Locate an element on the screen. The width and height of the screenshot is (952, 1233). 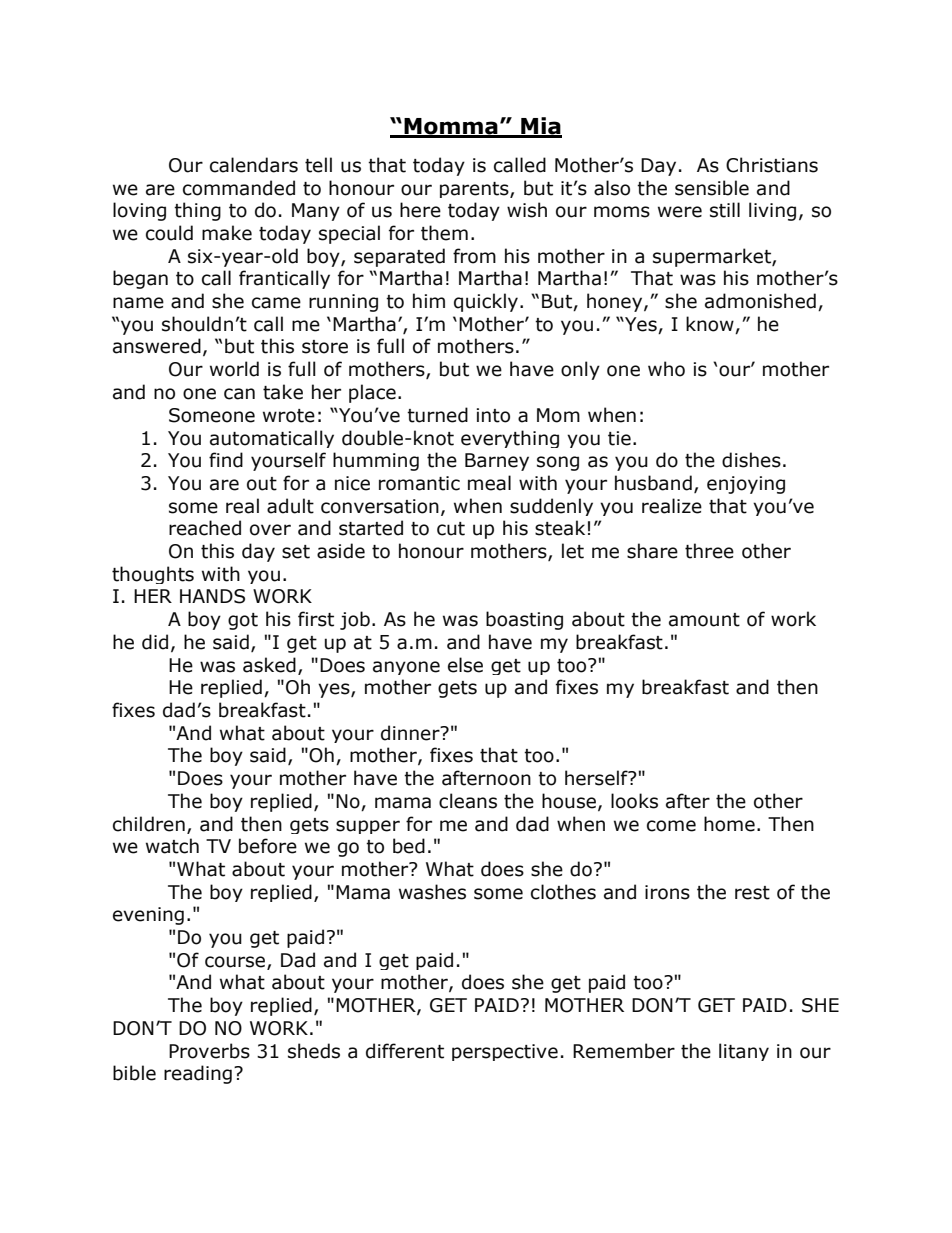
different is located at coordinates (405, 1051).
